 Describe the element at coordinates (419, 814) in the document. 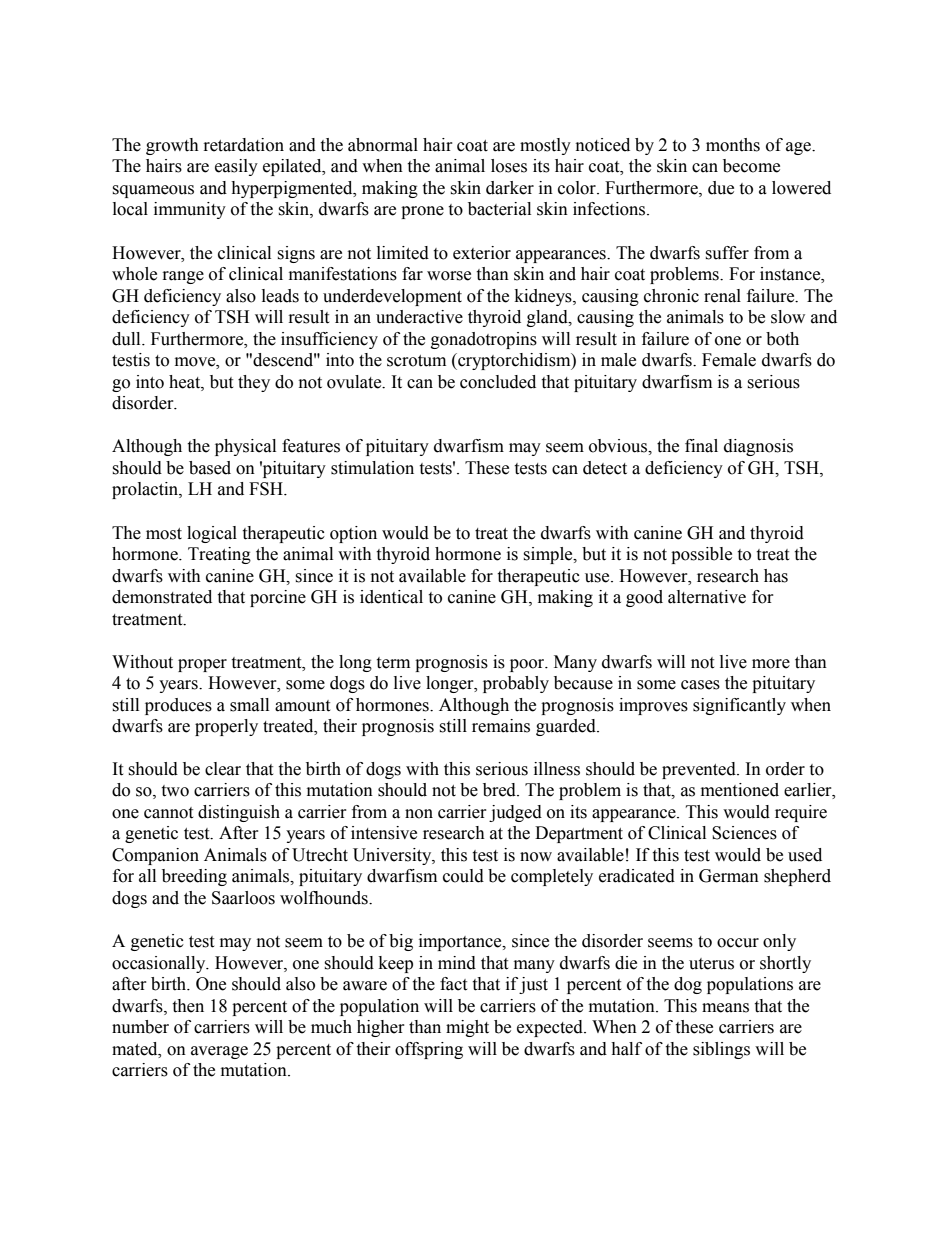

I see `non` at that location.
